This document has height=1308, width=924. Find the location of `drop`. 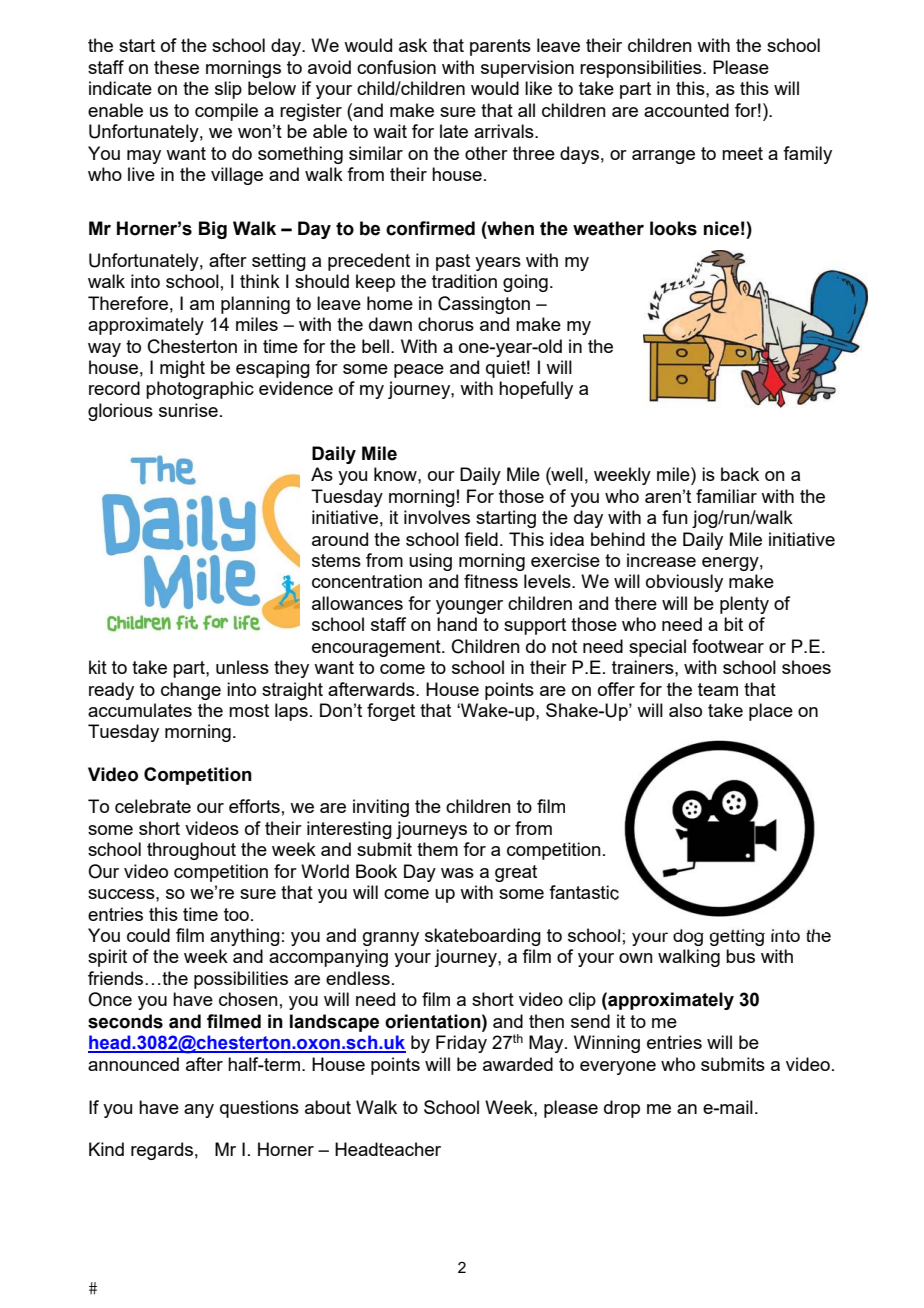

drop is located at coordinates (622, 1109).
